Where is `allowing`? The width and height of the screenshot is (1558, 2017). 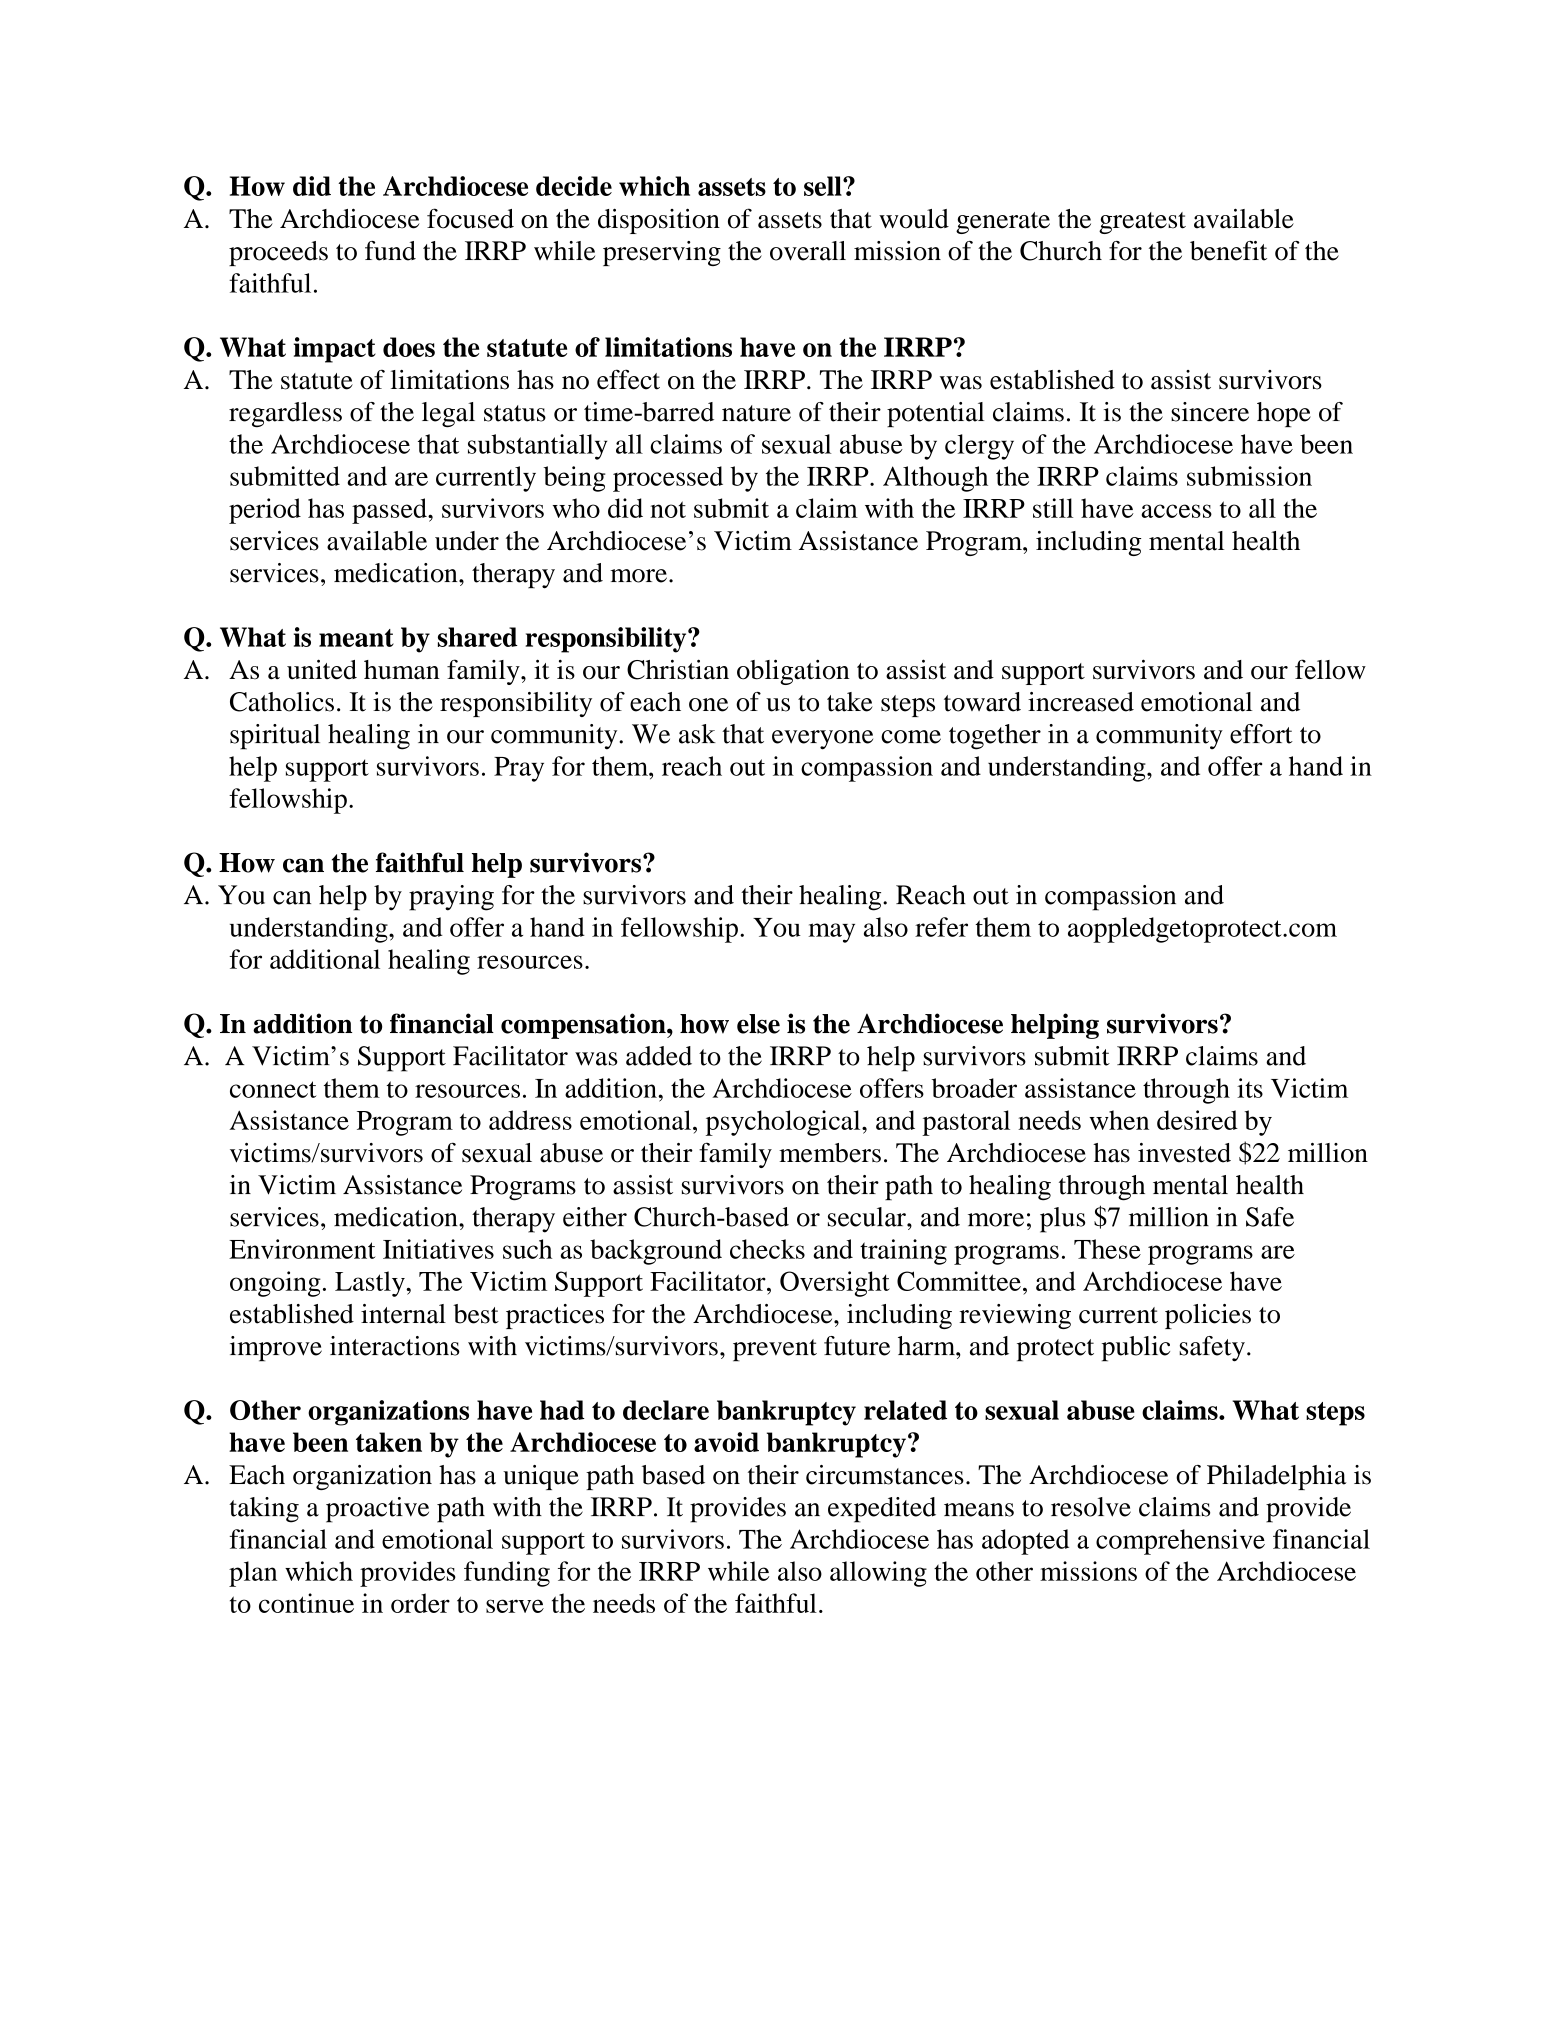 allowing is located at coordinates (878, 1574).
